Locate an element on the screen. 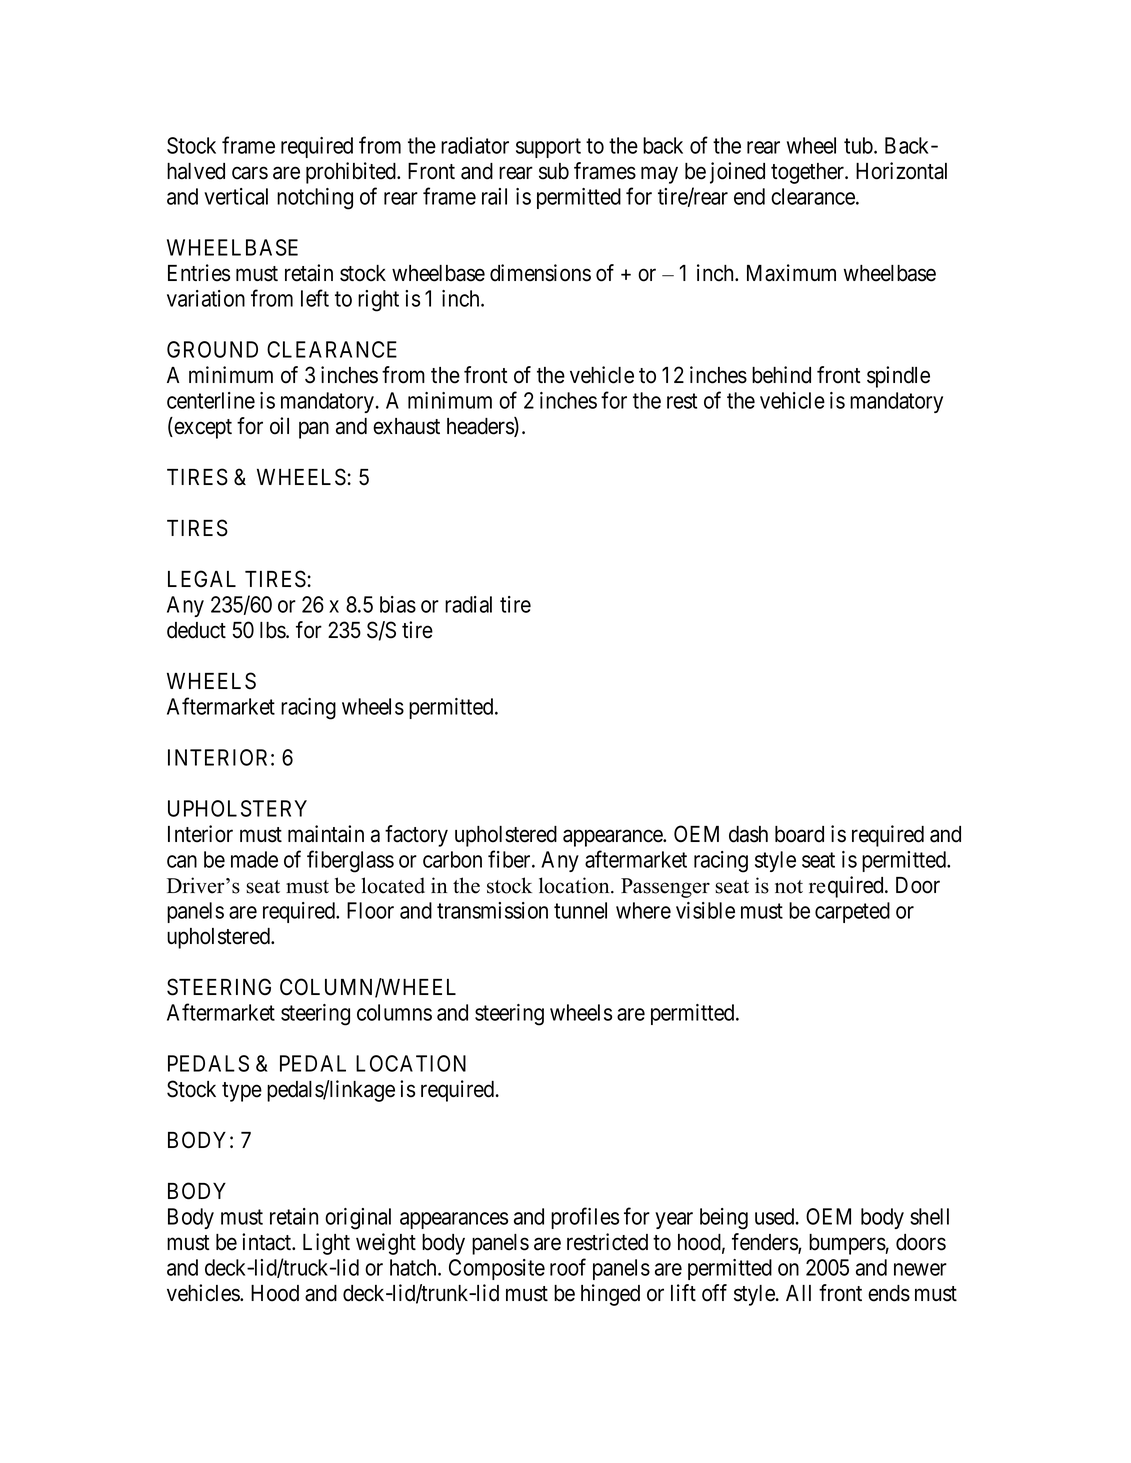  board is located at coordinates (799, 834).
